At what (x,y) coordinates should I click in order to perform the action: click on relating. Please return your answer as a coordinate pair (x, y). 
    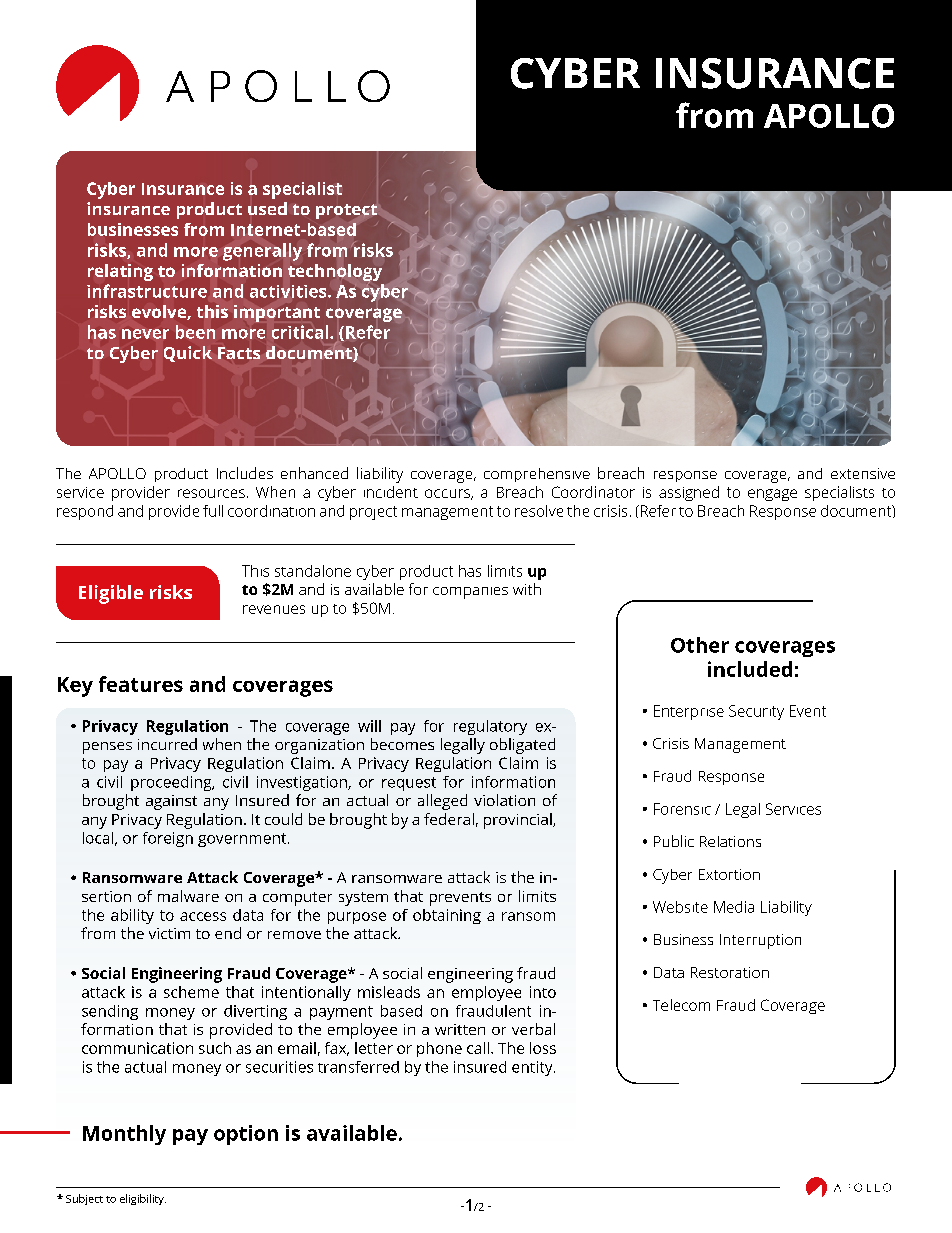
    Looking at the image, I should click on (120, 272).
